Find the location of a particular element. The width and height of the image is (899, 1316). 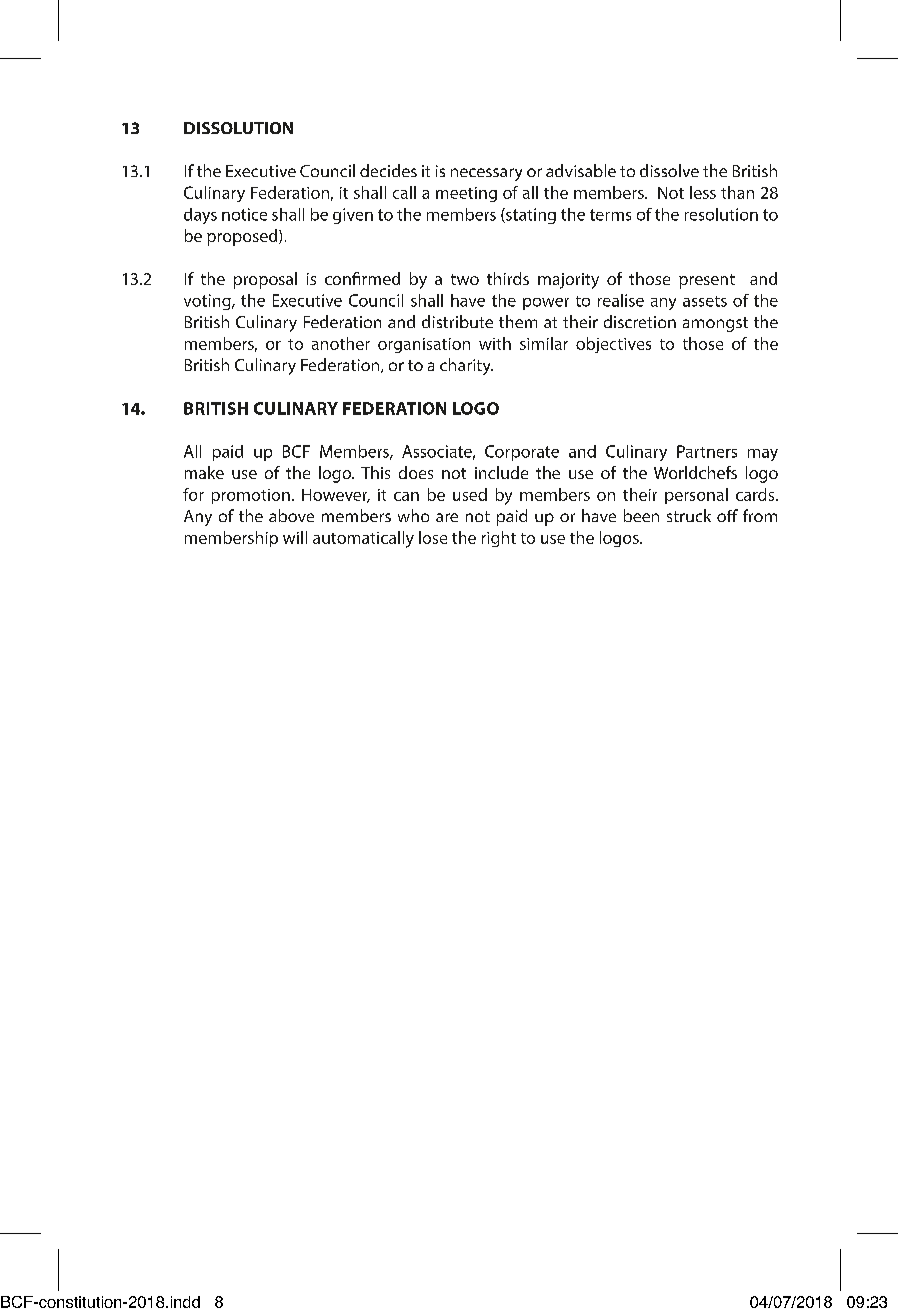

make is located at coordinates (204, 472).
